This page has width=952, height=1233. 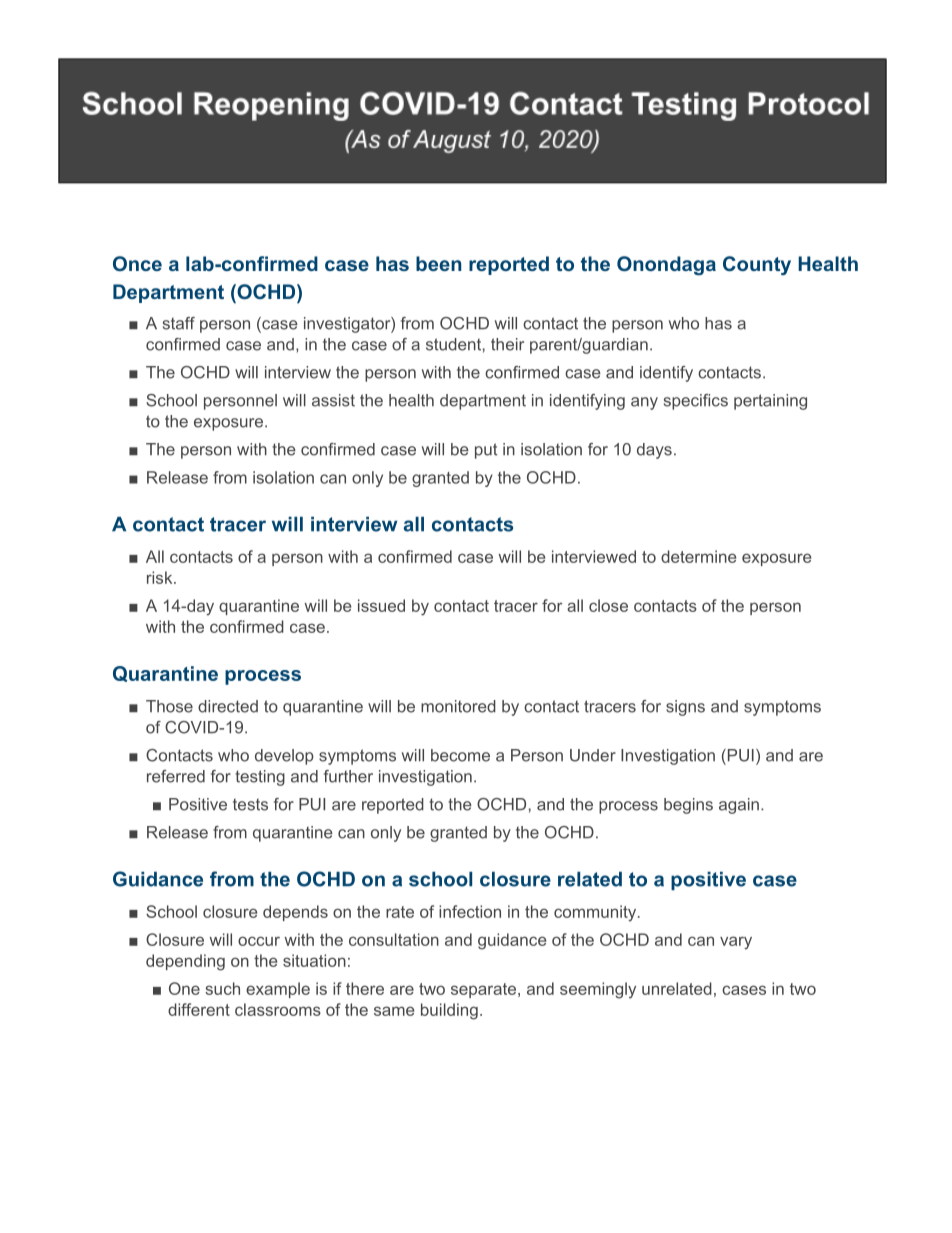 What do you see at coordinates (161, 577) in the page?
I see `risk` at bounding box center [161, 577].
